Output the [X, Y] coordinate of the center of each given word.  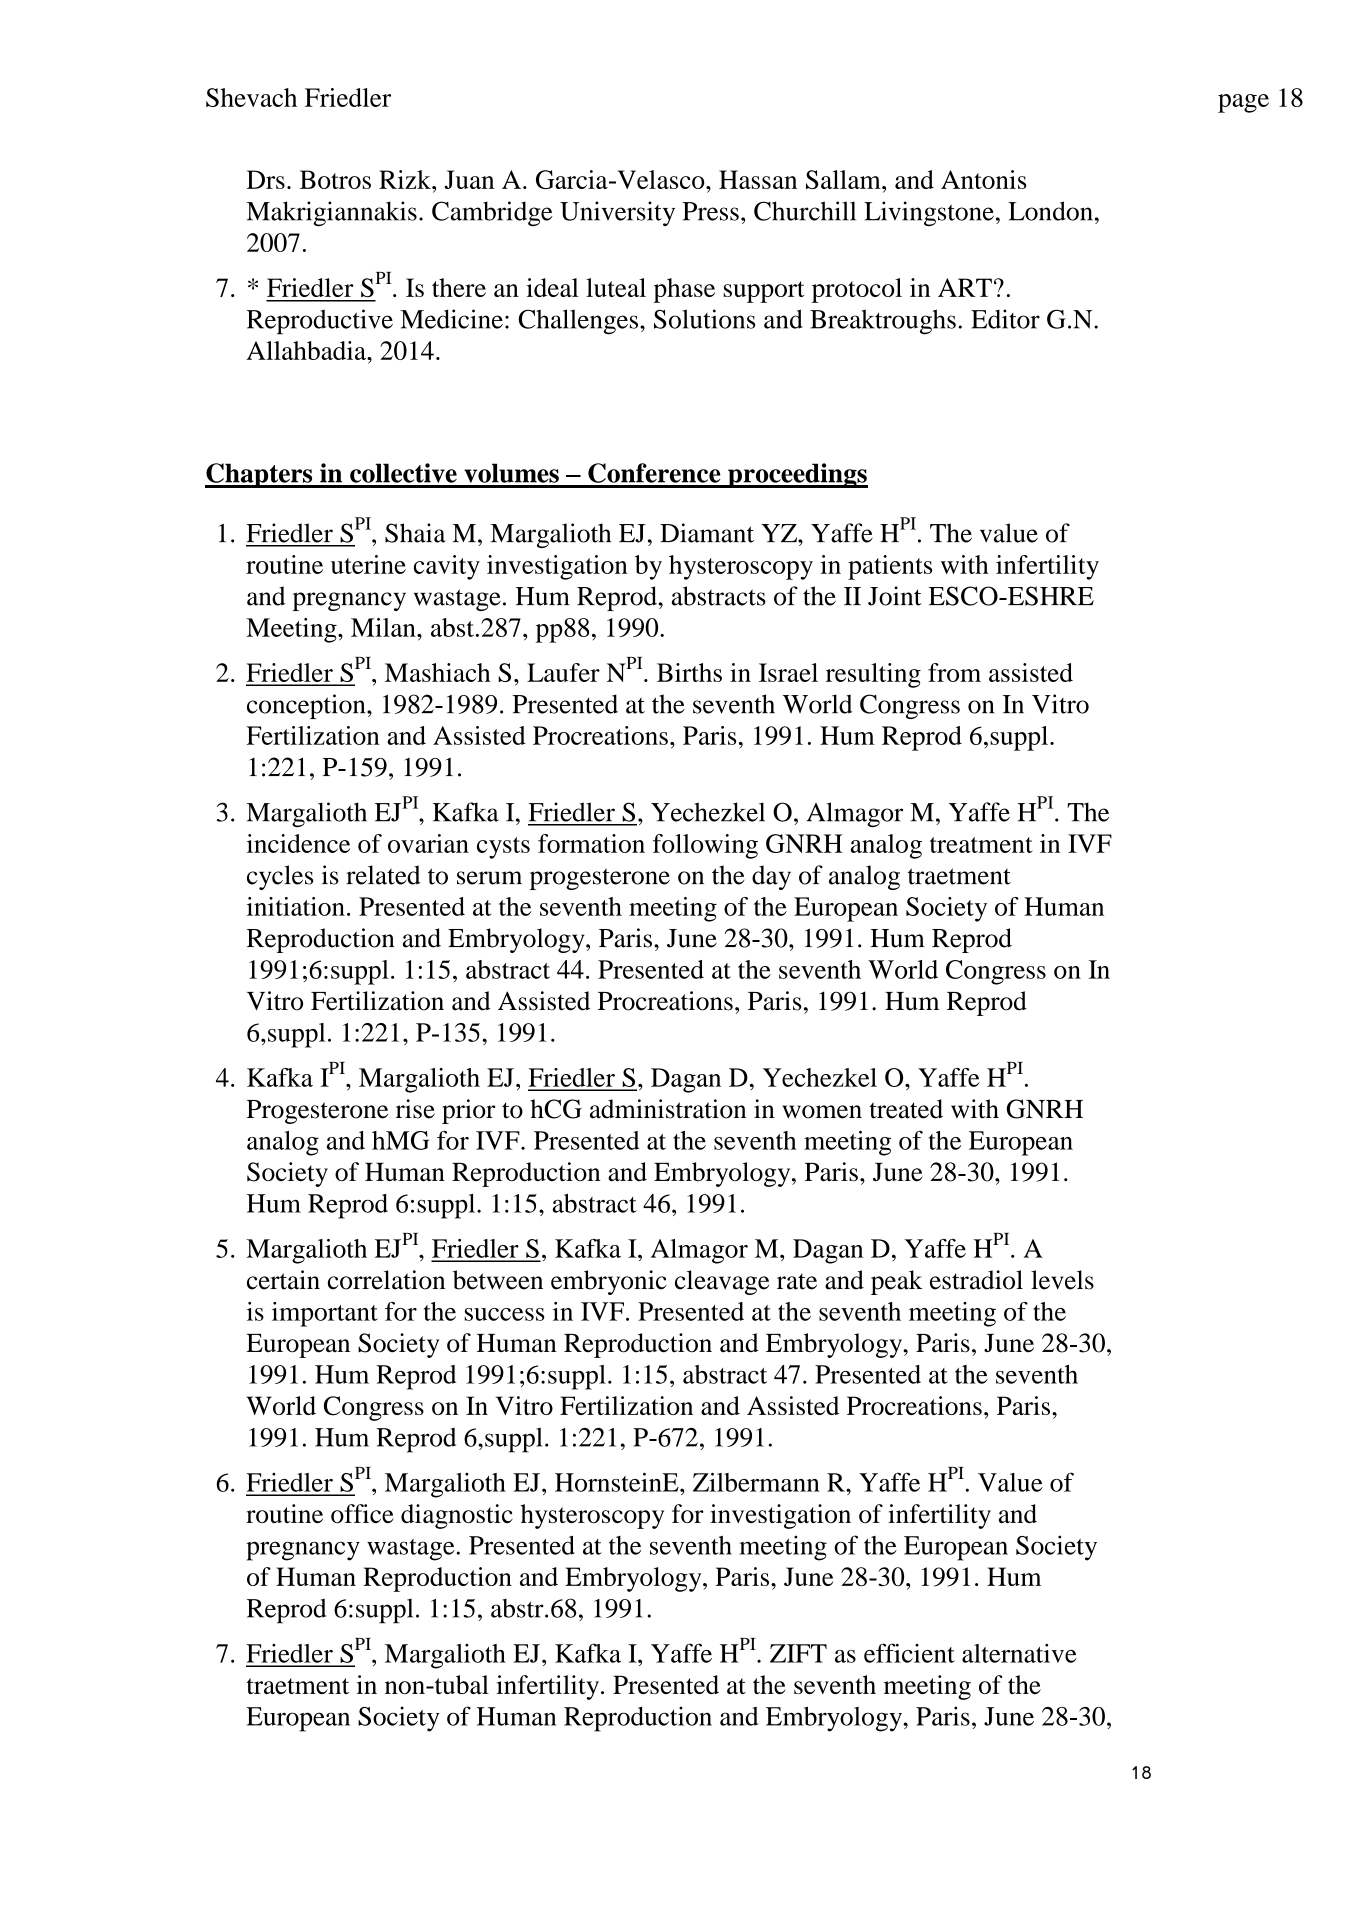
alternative [1019, 1653]
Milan [384, 627]
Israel [788, 672]
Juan [469, 179]
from [954, 672]
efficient [909, 1653]
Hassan [758, 179]
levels [1062, 1280]
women [822, 1112]
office [362, 1513]
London [1050, 211]
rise [415, 1109]
